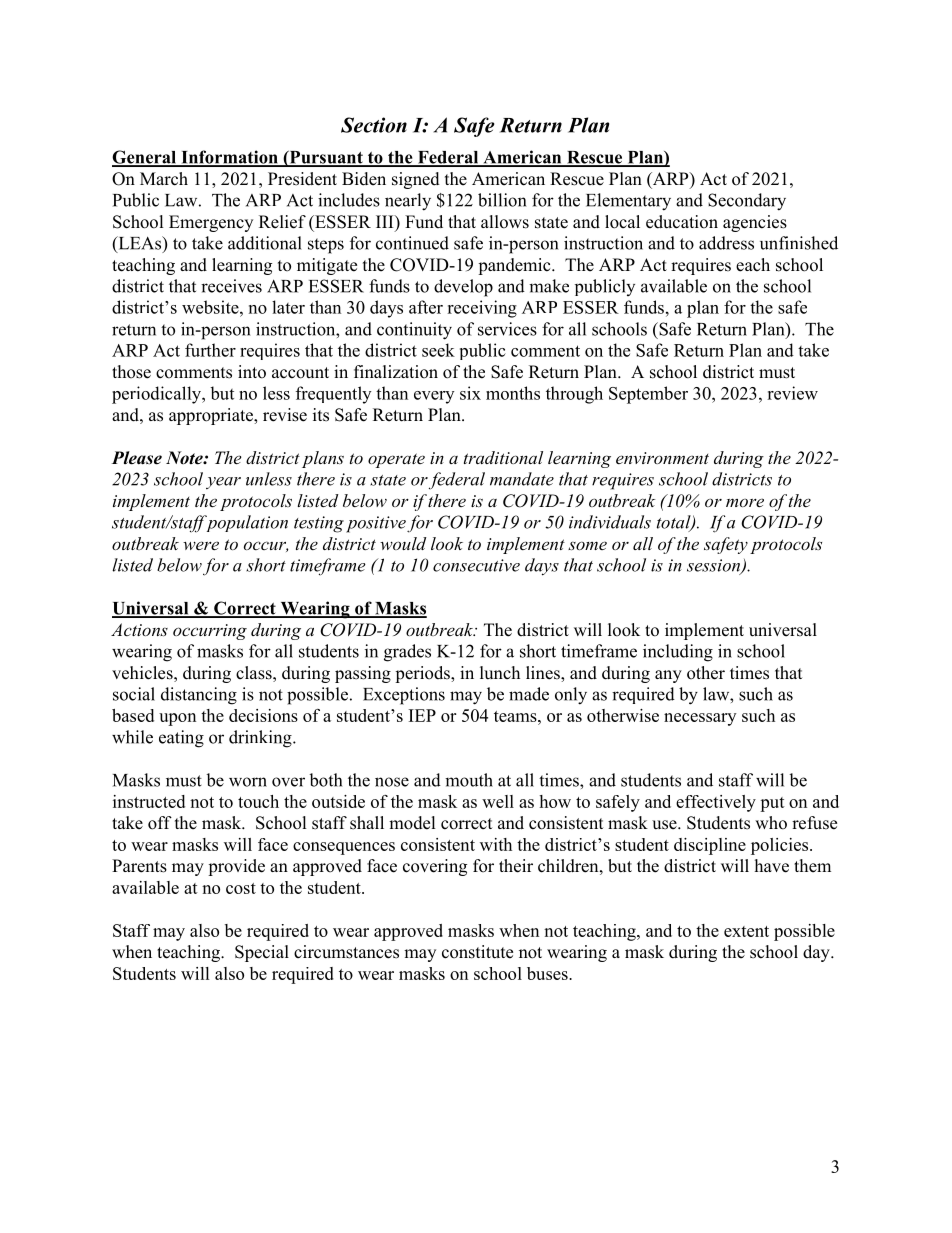  Describe the element at coordinates (262, 953) in the screenshot. I see `Special` at that location.
